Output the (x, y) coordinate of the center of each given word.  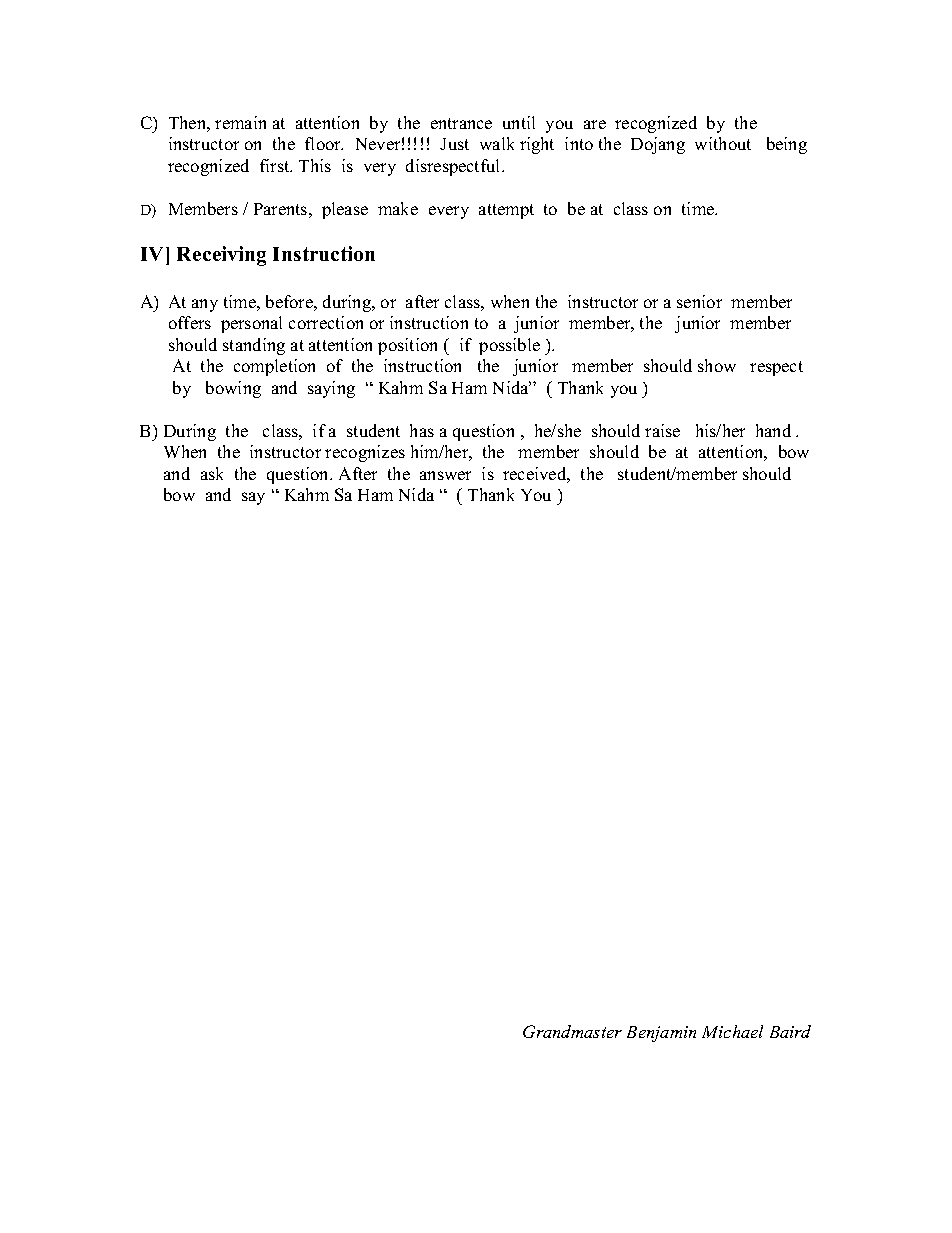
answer (445, 475)
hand (773, 430)
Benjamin (661, 1034)
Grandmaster (572, 1031)
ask (212, 473)
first (276, 165)
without (723, 143)
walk (497, 143)
